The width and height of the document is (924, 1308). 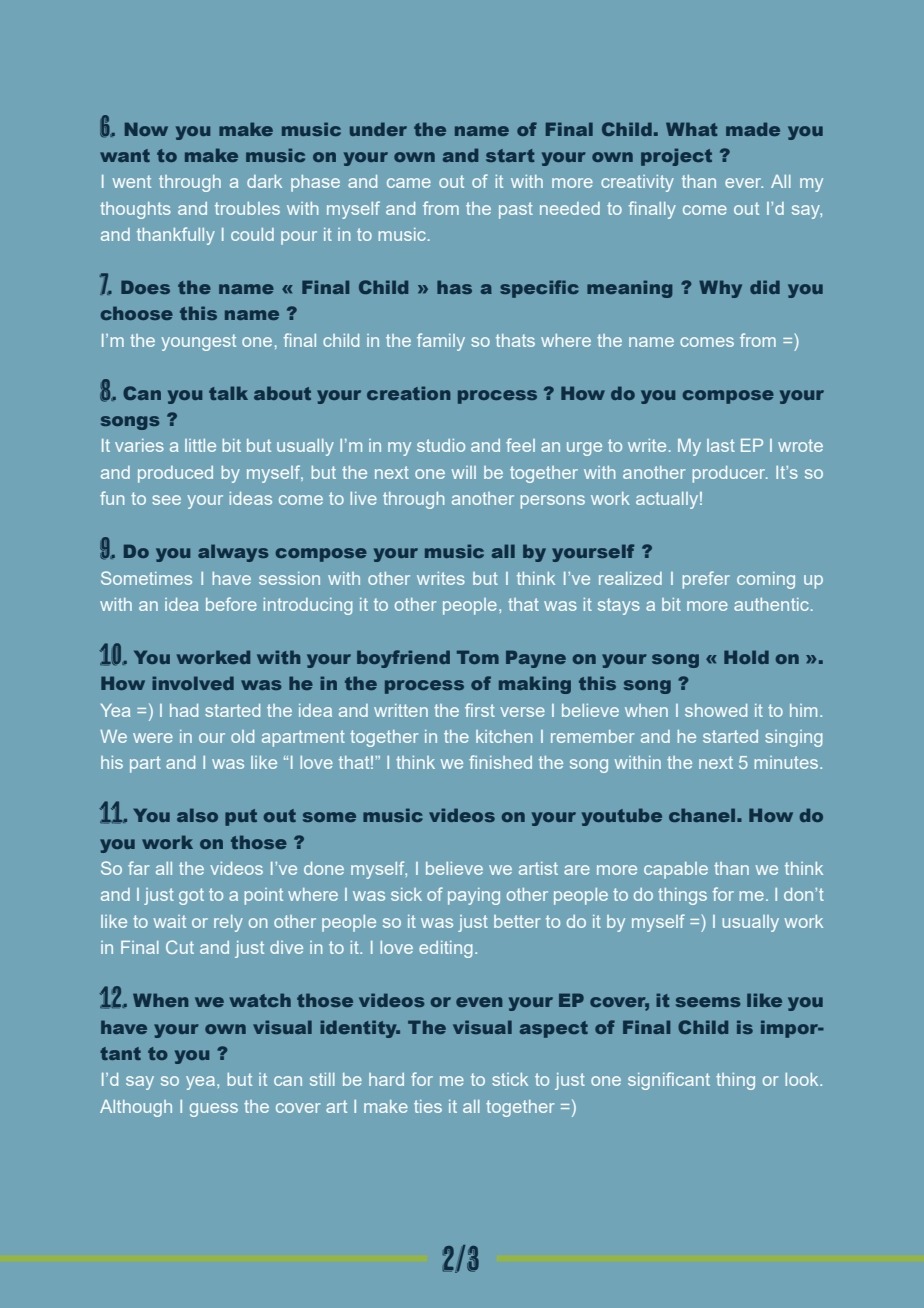 I want to click on Tom, so click(x=478, y=657).
